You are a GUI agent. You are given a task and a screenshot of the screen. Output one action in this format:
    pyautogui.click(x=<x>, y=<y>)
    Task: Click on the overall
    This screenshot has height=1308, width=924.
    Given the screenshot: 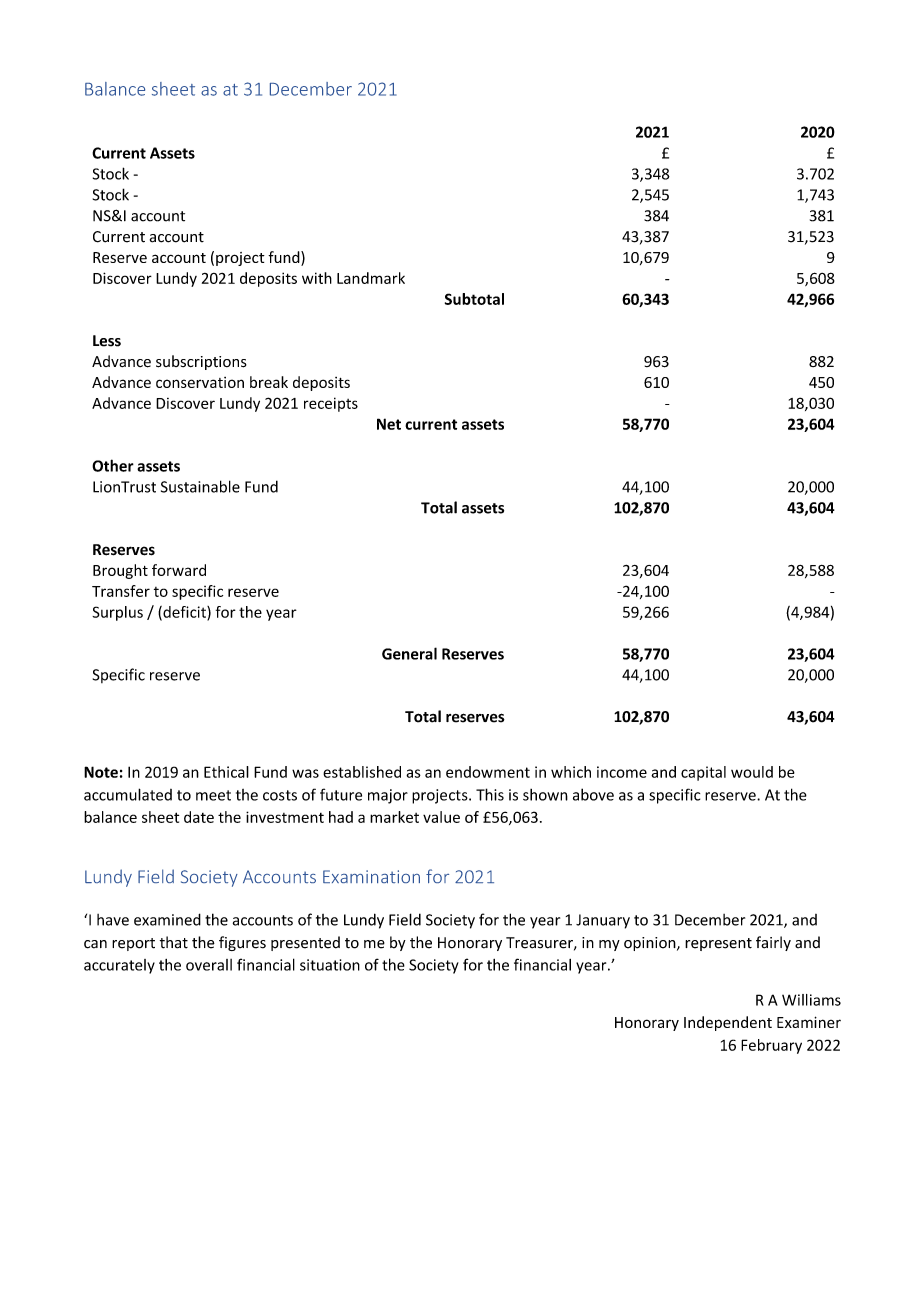 What is the action you would take?
    pyautogui.click(x=209, y=965)
